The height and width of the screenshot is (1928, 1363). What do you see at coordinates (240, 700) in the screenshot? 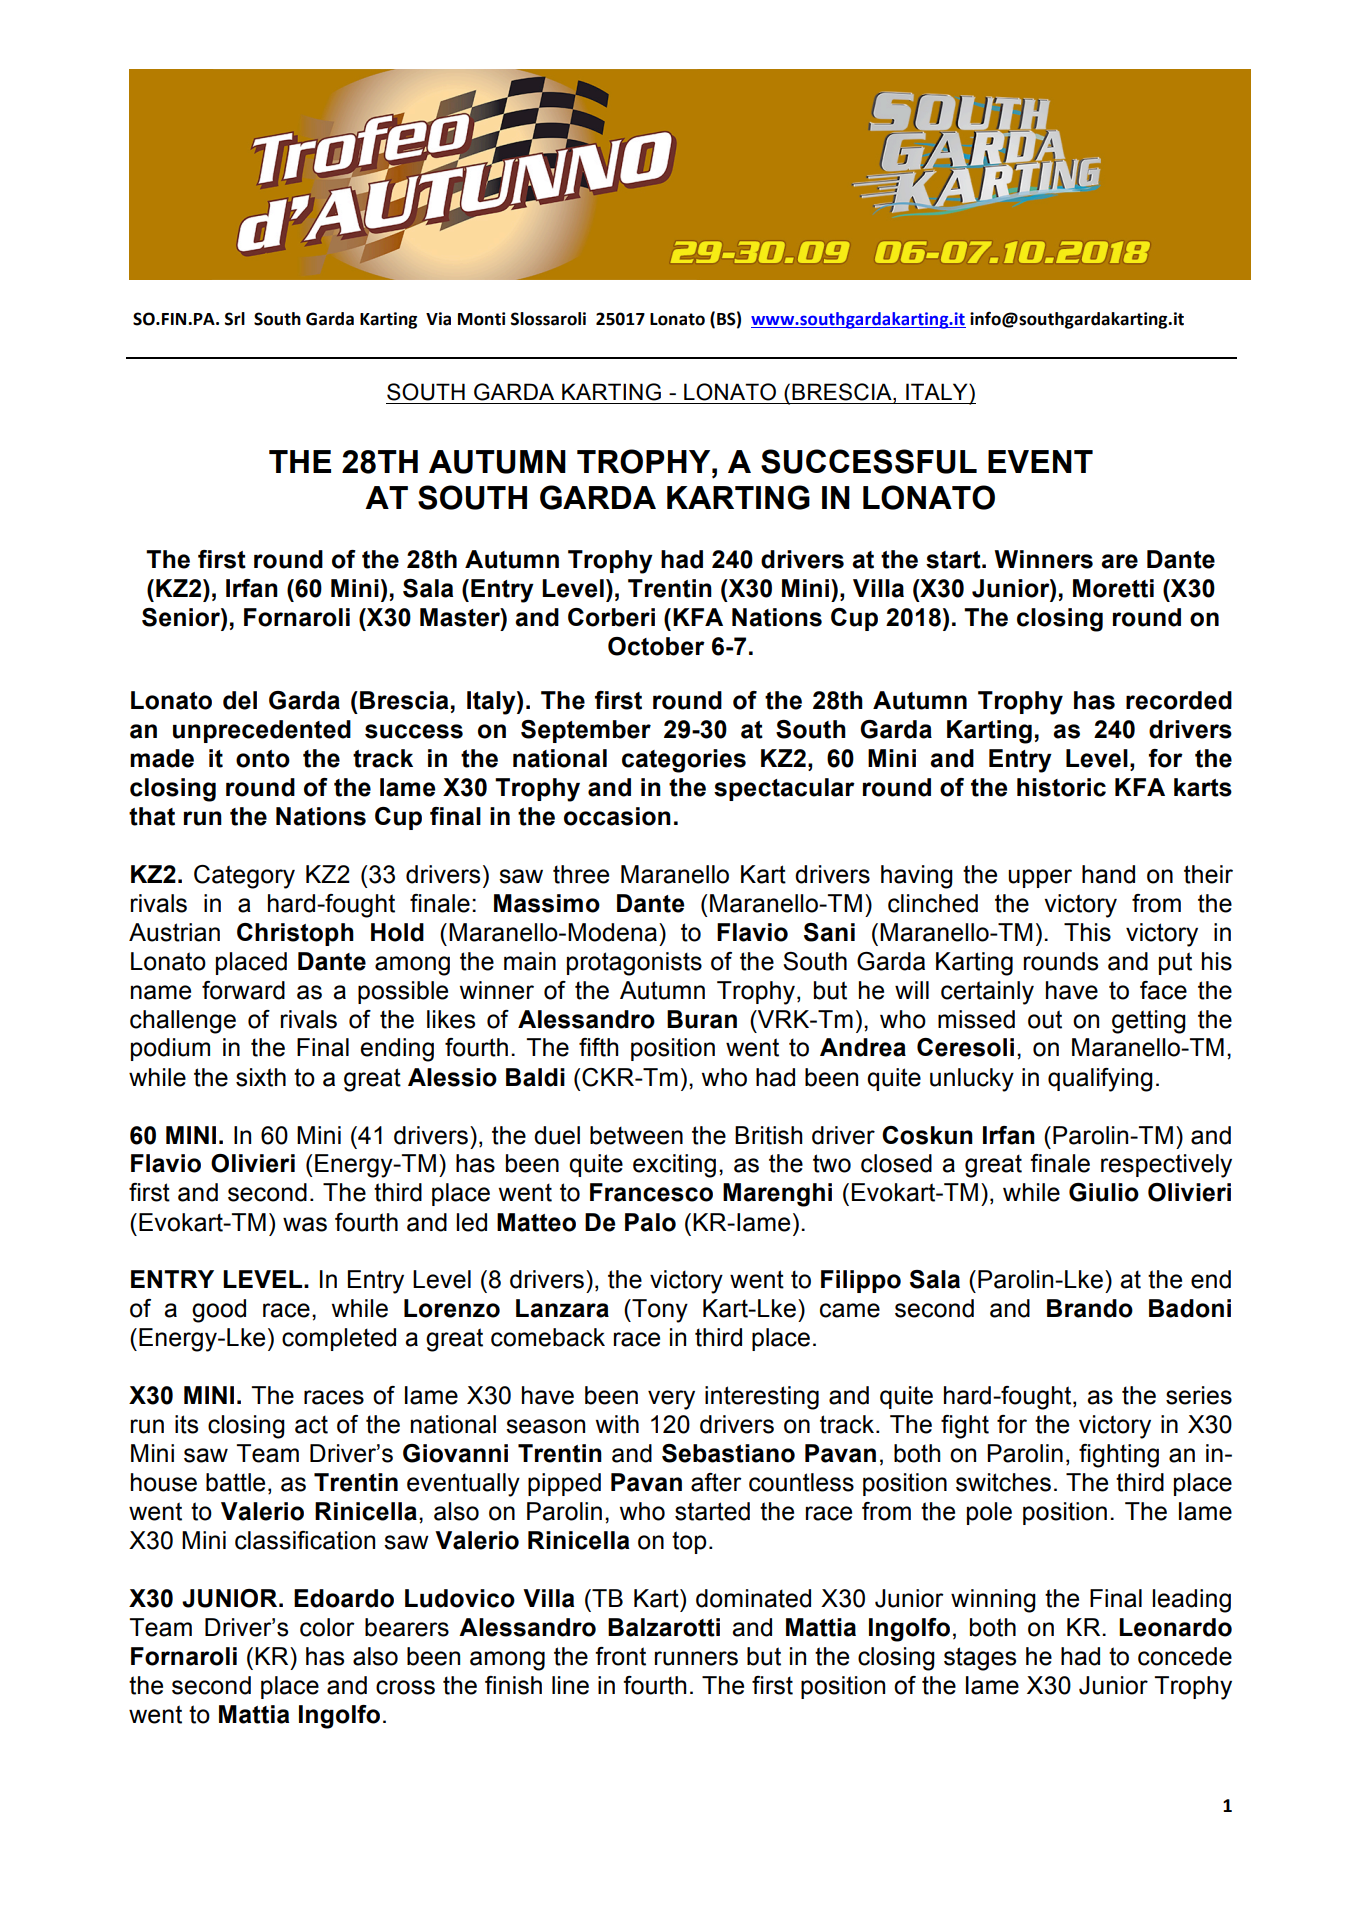
I see `del` at bounding box center [240, 700].
